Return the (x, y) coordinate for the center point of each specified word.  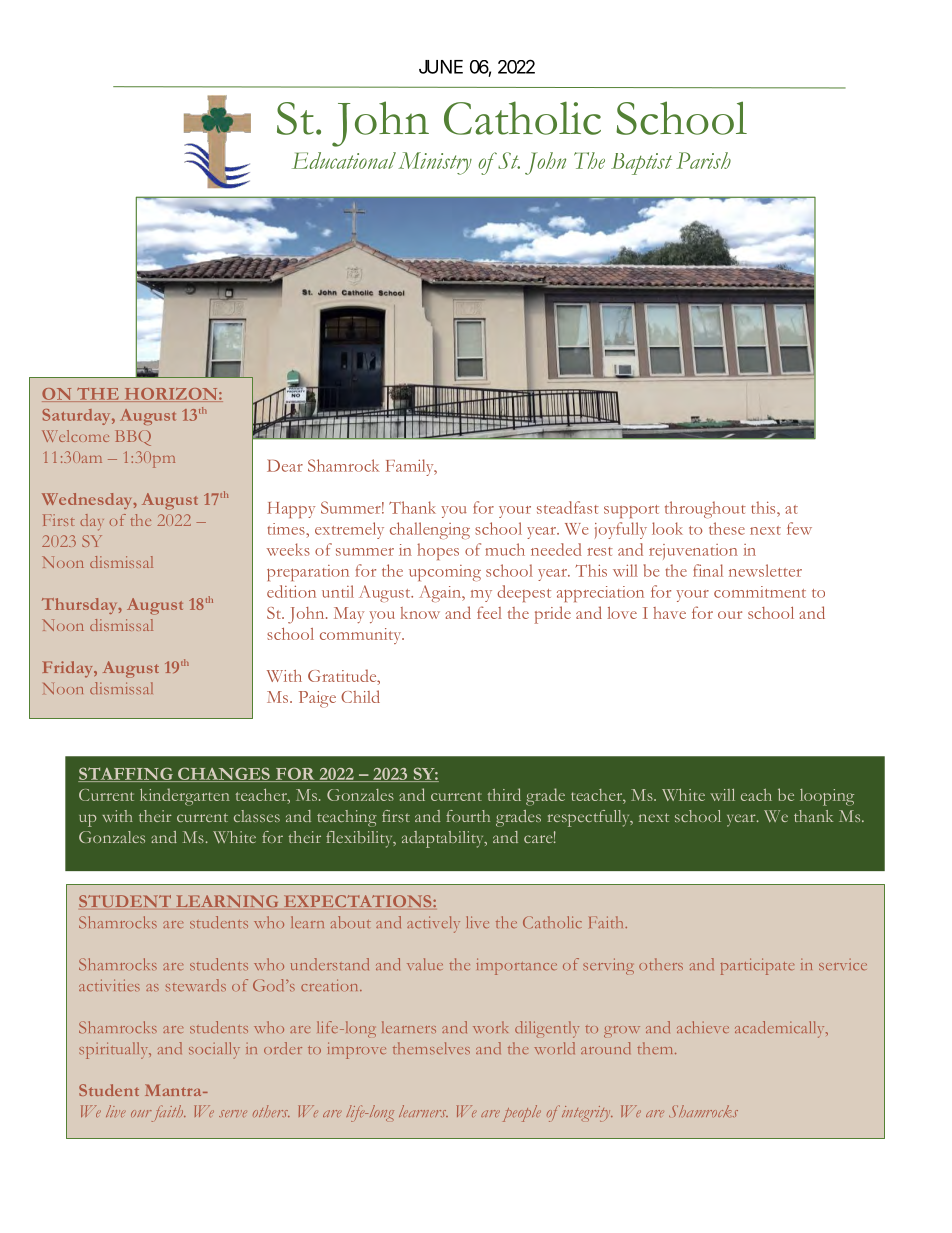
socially (214, 1050)
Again (441, 593)
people (522, 1113)
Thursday (81, 606)
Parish (703, 160)
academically (781, 1029)
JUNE (441, 67)
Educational (344, 160)
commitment (760, 592)
